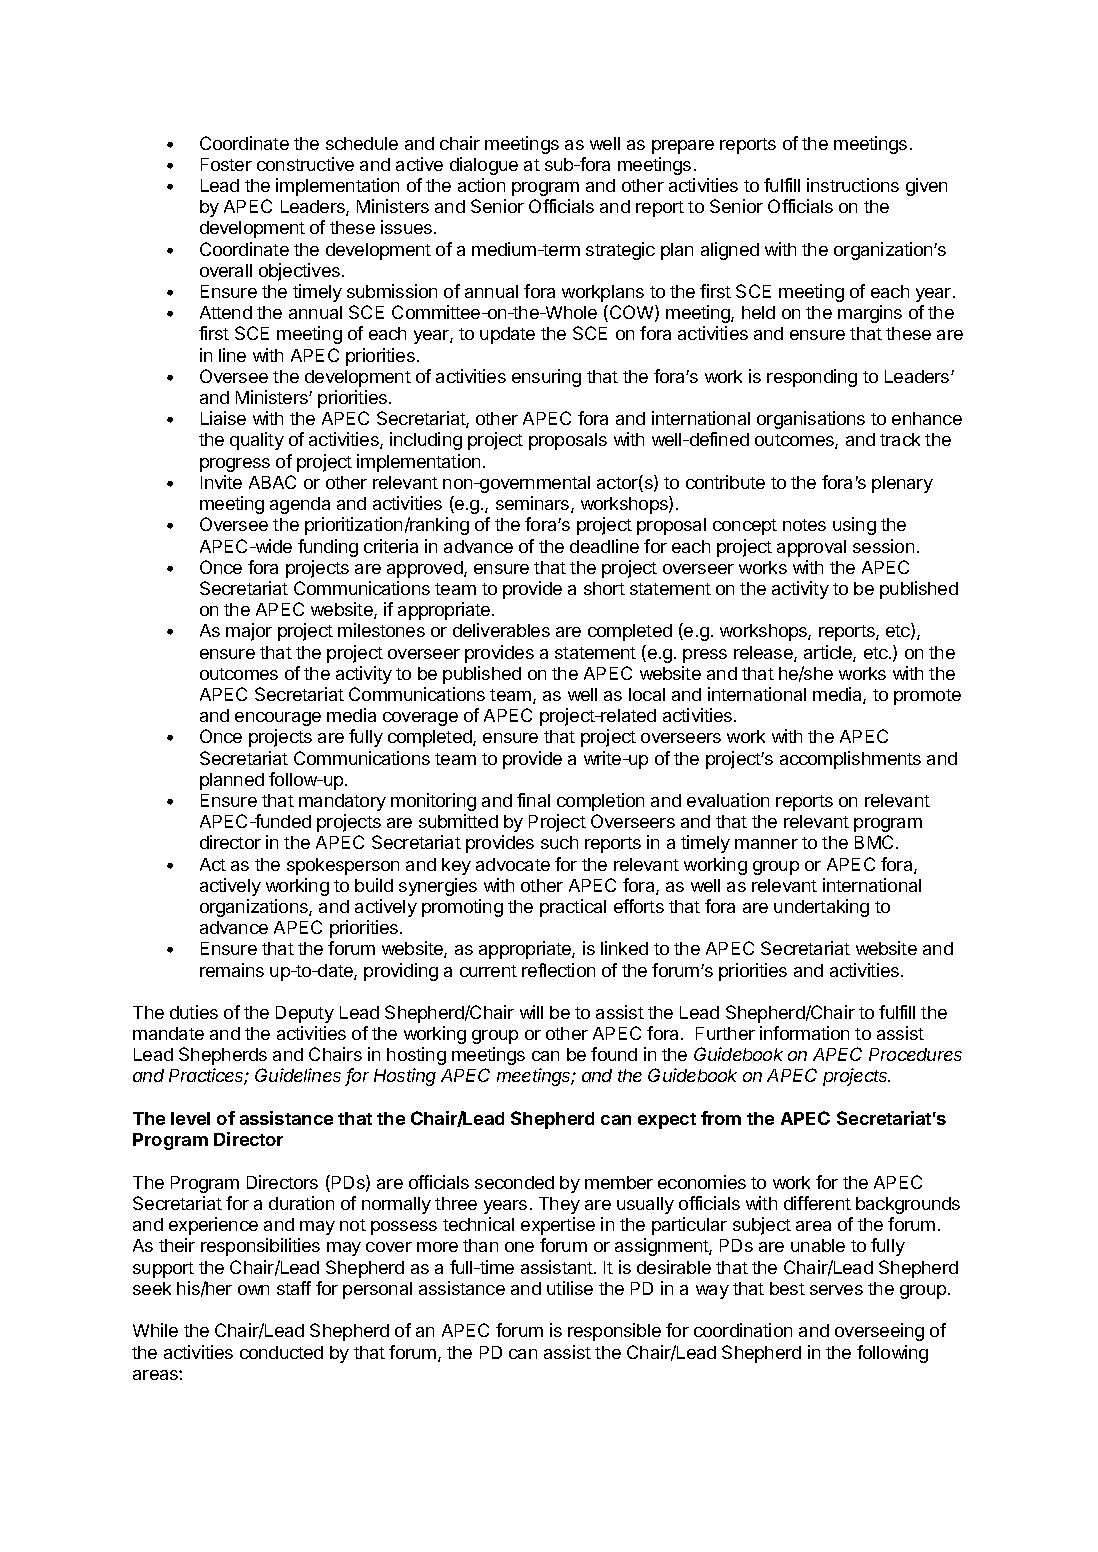 This page has width=1098, height=1552. I want to click on information, so click(804, 1033).
